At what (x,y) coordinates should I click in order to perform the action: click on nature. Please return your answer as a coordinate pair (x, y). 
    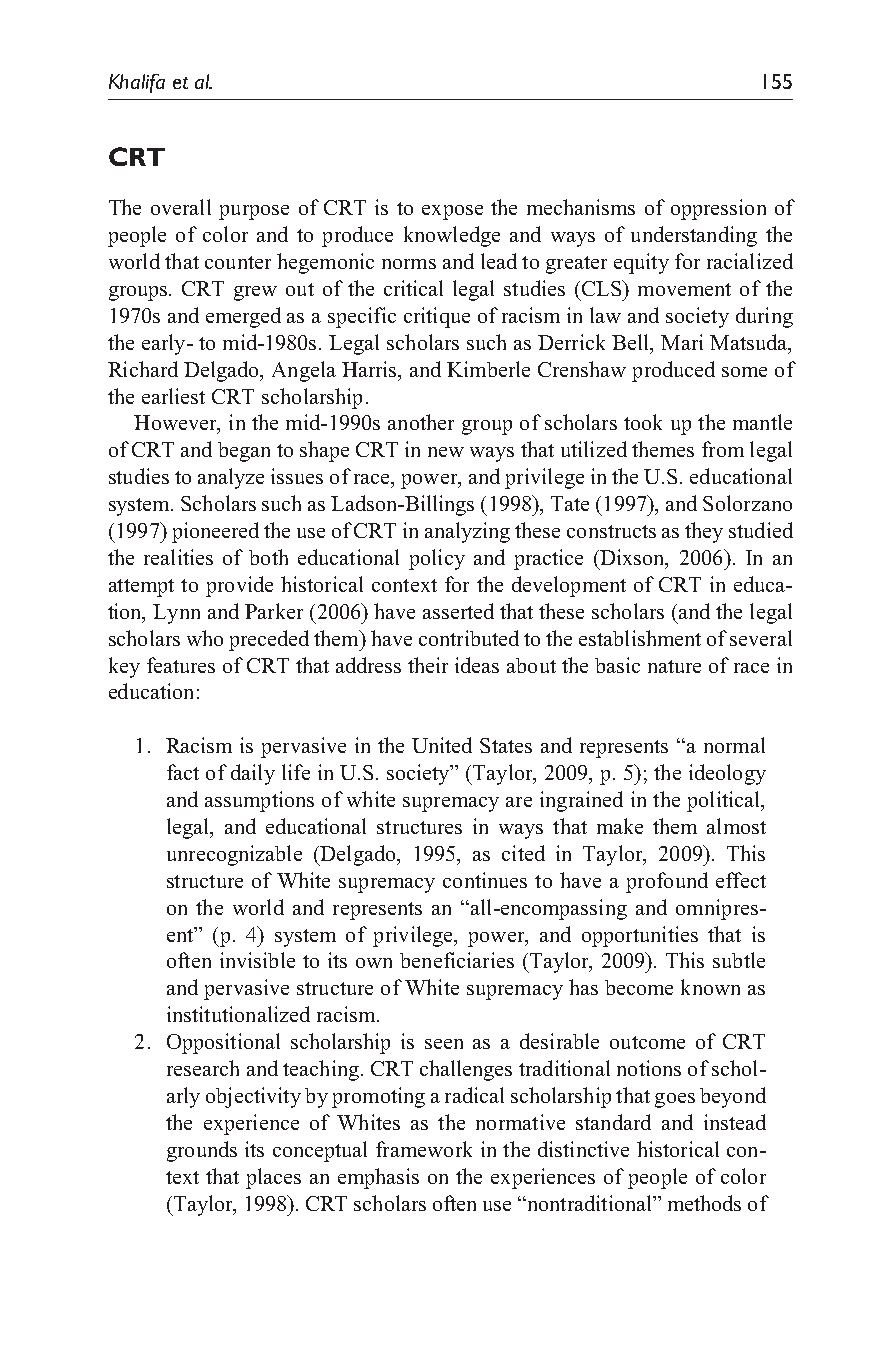
    Looking at the image, I should click on (674, 666).
